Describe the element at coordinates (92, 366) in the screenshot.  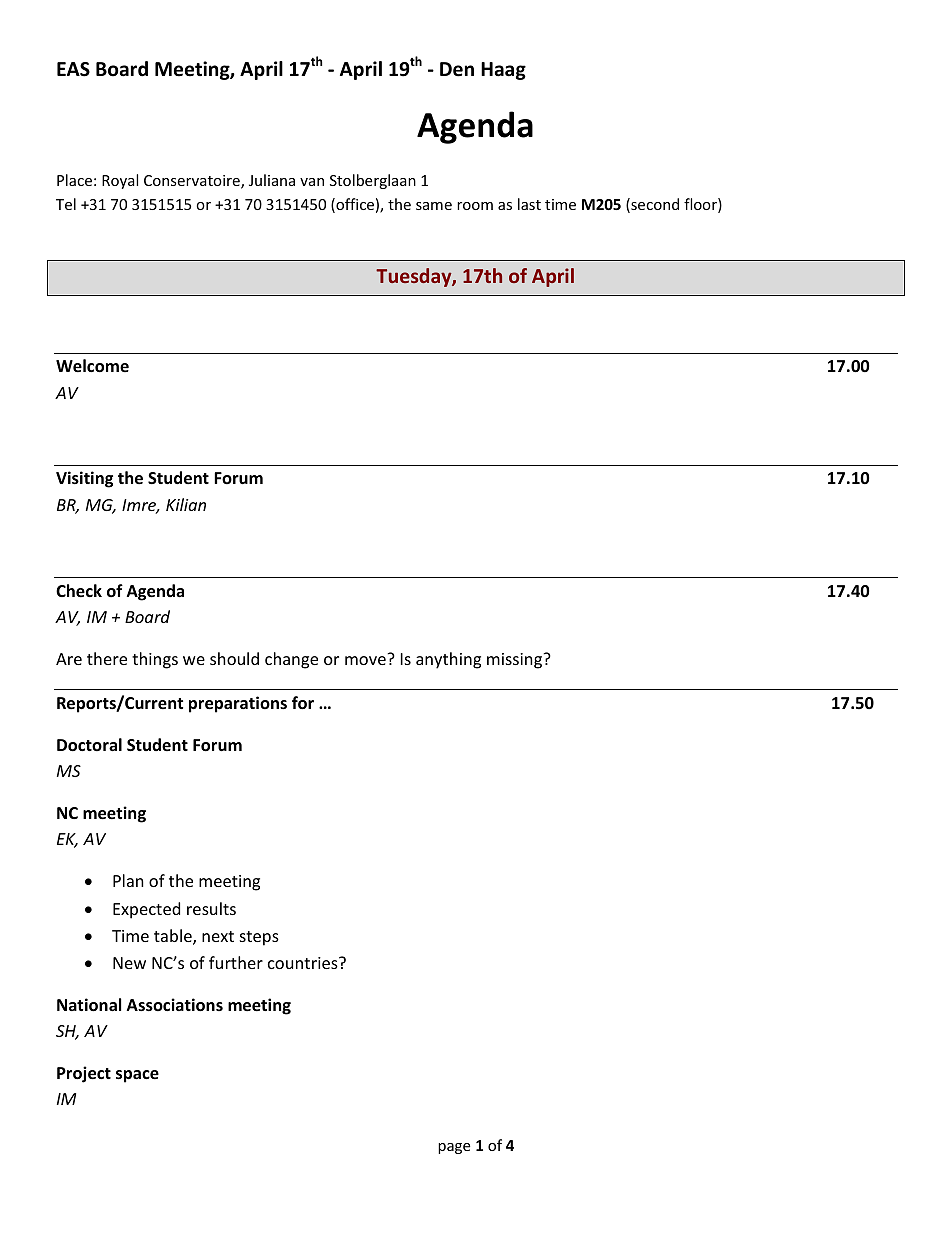
I see `Welcome` at that location.
